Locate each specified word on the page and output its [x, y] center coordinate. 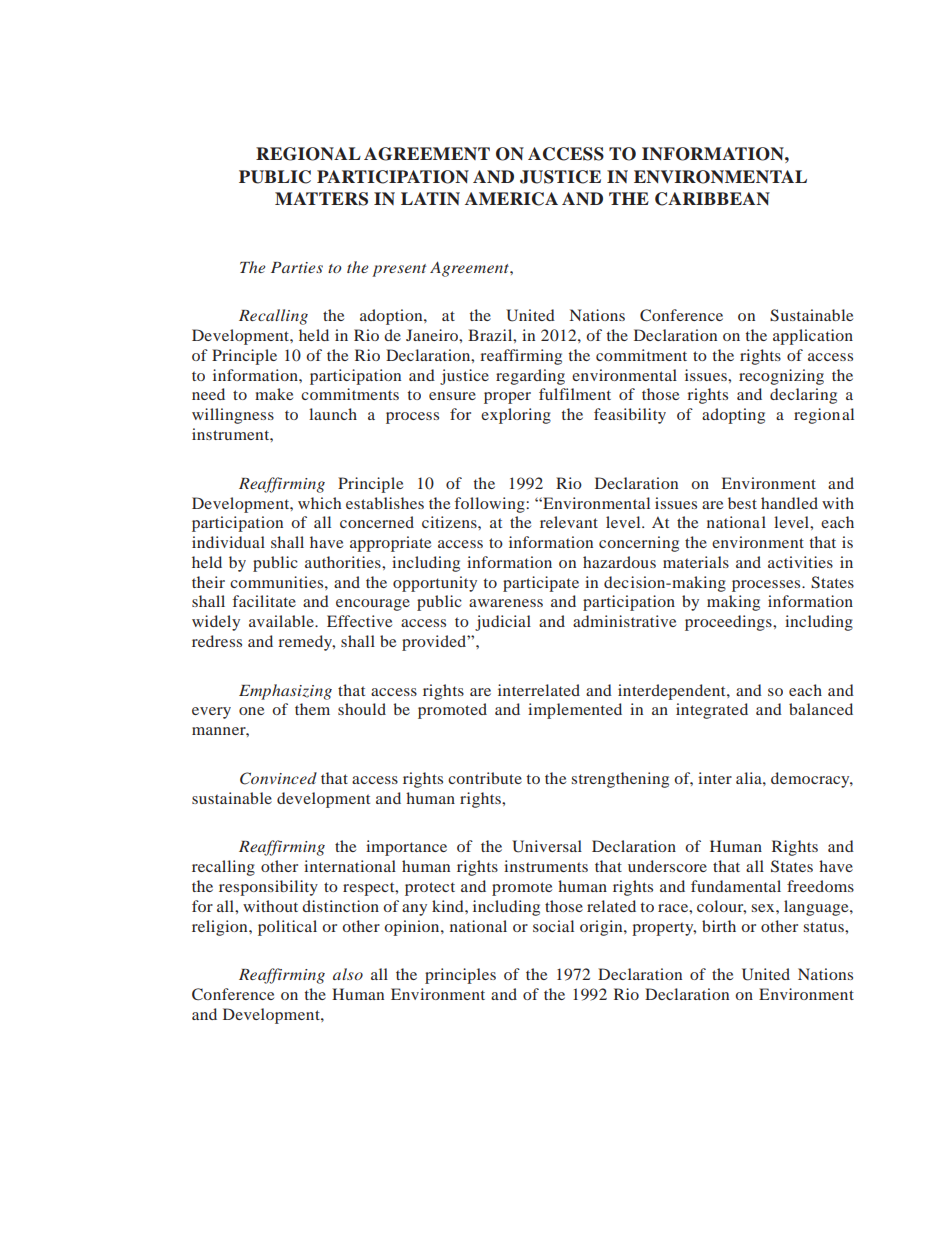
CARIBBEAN [712, 199]
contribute [485, 778]
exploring [516, 416]
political [287, 928]
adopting [733, 416]
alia [750, 778]
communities [278, 582]
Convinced [278, 778]
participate [541, 584]
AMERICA [511, 199]
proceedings [729, 623]
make [274, 394]
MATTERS [321, 199]
